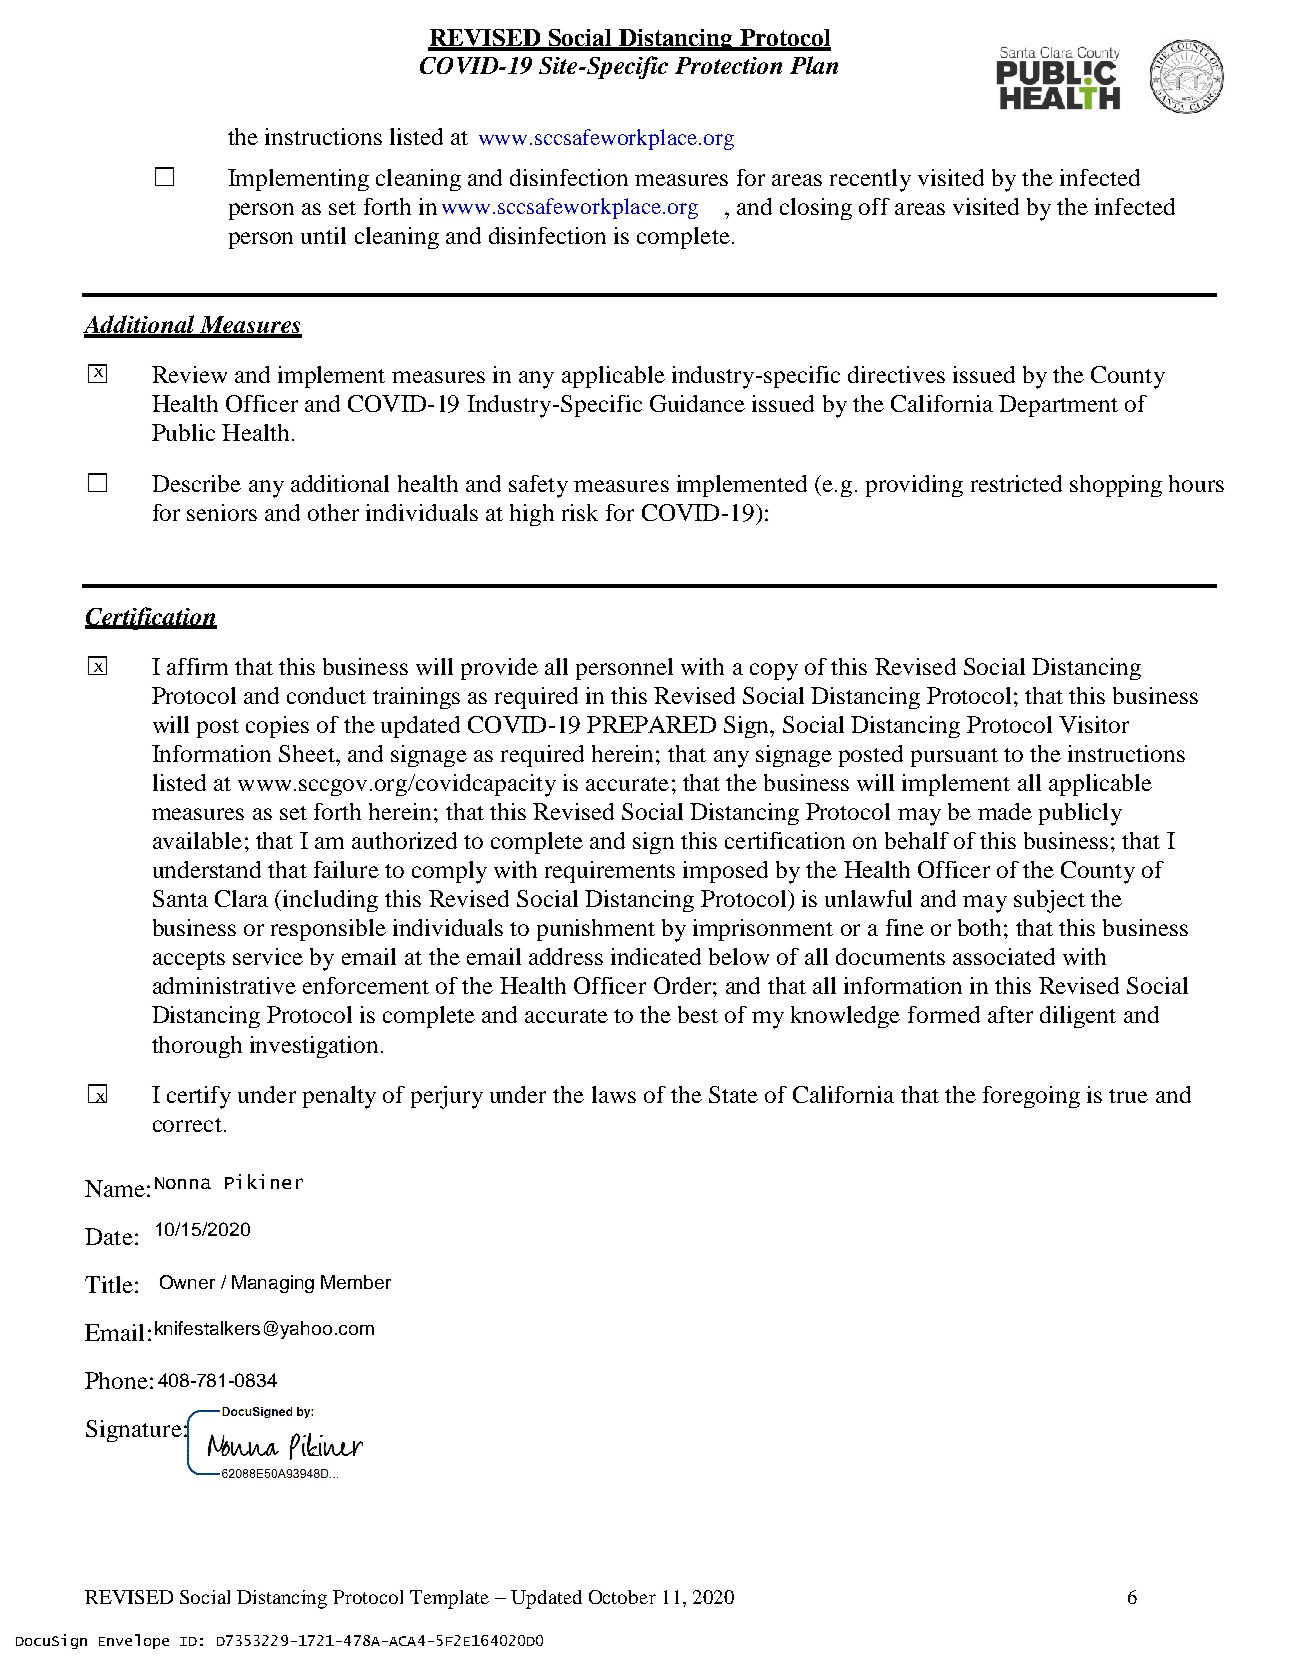 Image resolution: width=1289 pixels, height=1668 pixels. What do you see at coordinates (1005, 811) in the screenshot?
I see `made` at bounding box center [1005, 811].
